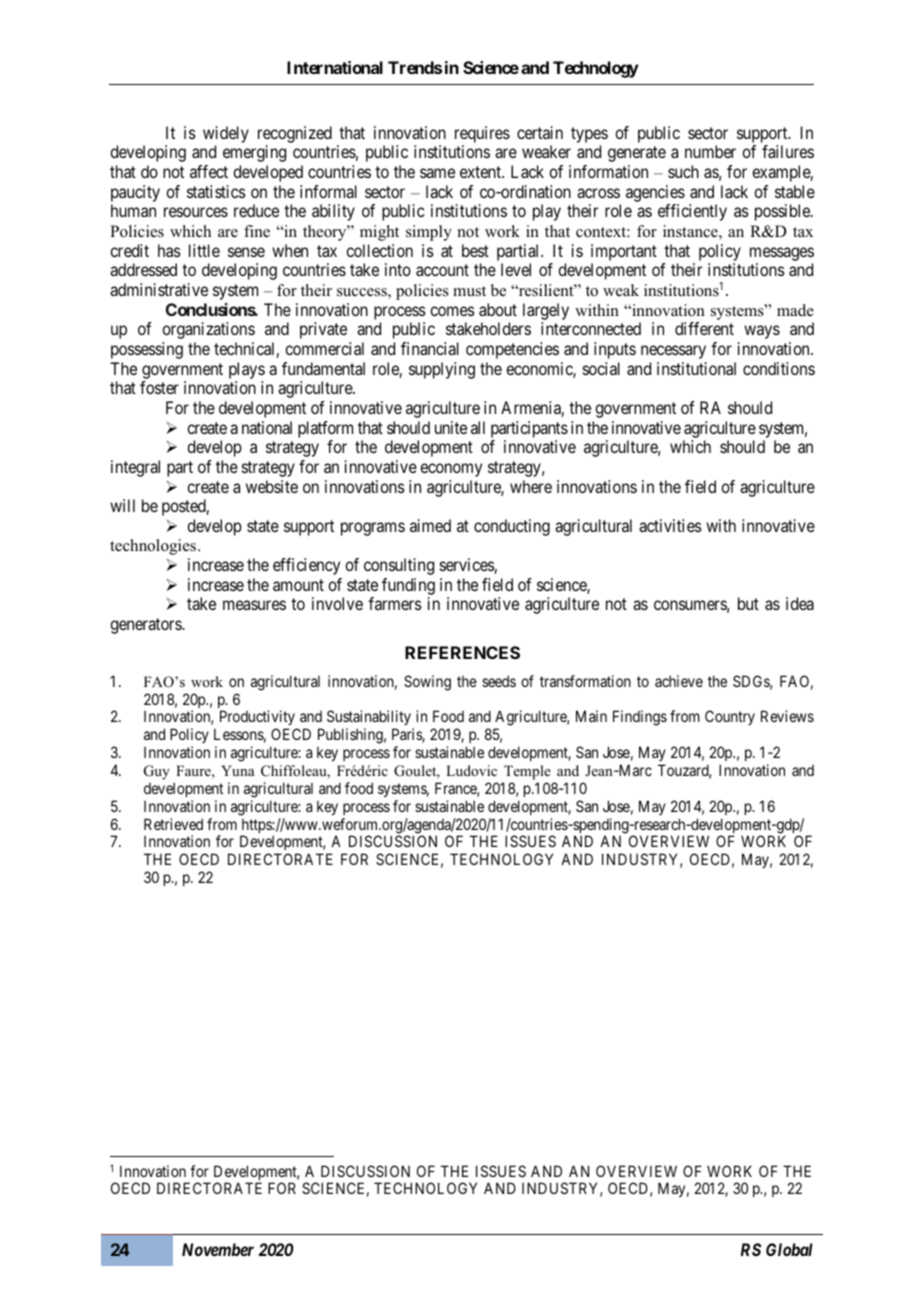 The height and width of the page is (1308, 924). I want to click on foster, so click(159, 387).
